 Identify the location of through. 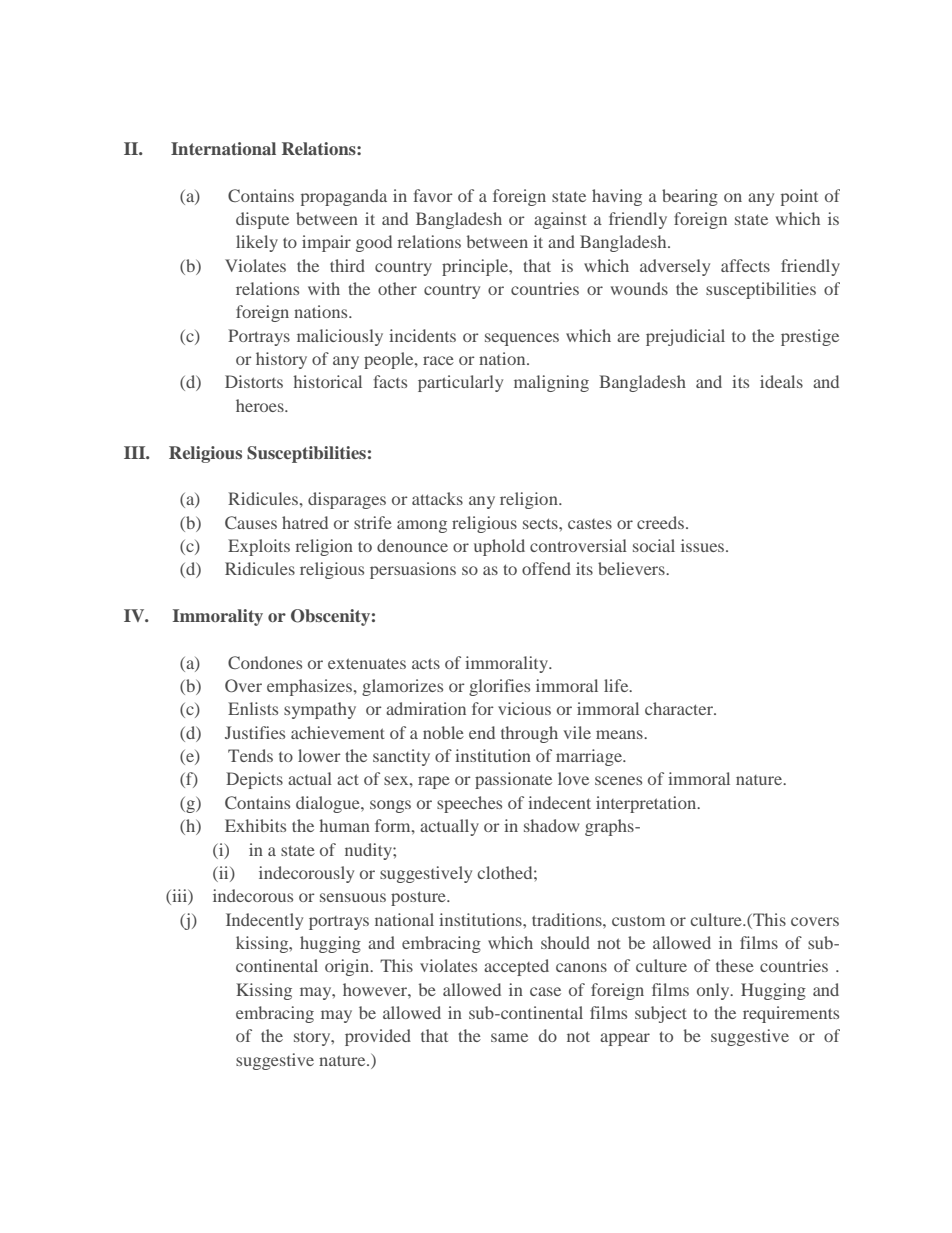
(529, 734).
